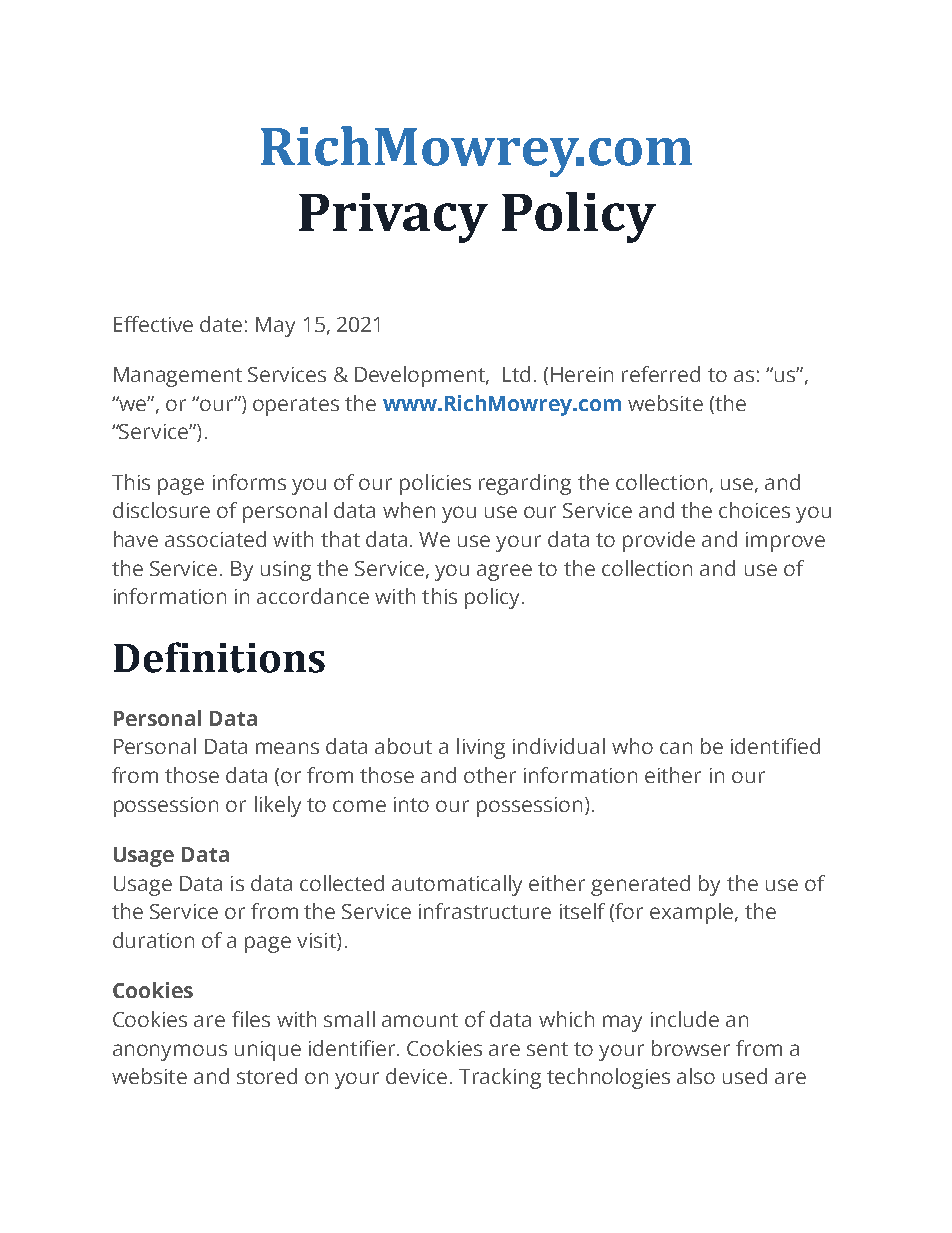  Describe the element at coordinates (504, 572) in the page. I see `agree` at that location.
